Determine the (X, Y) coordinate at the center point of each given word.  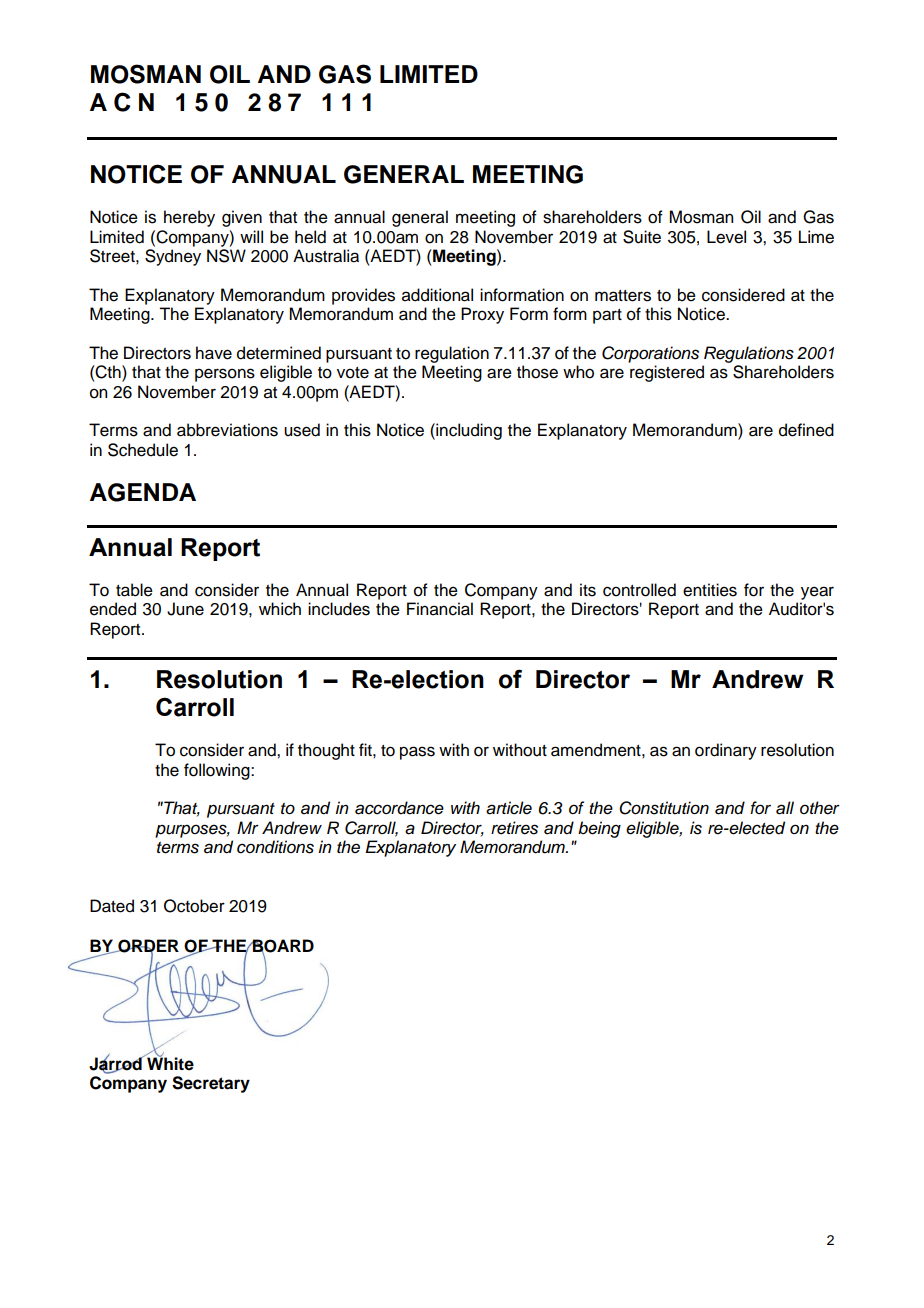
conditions (275, 847)
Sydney (173, 257)
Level (726, 237)
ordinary (726, 751)
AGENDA (143, 492)
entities (710, 590)
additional (437, 295)
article (509, 808)
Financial (440, 609)
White (169, 1063)
